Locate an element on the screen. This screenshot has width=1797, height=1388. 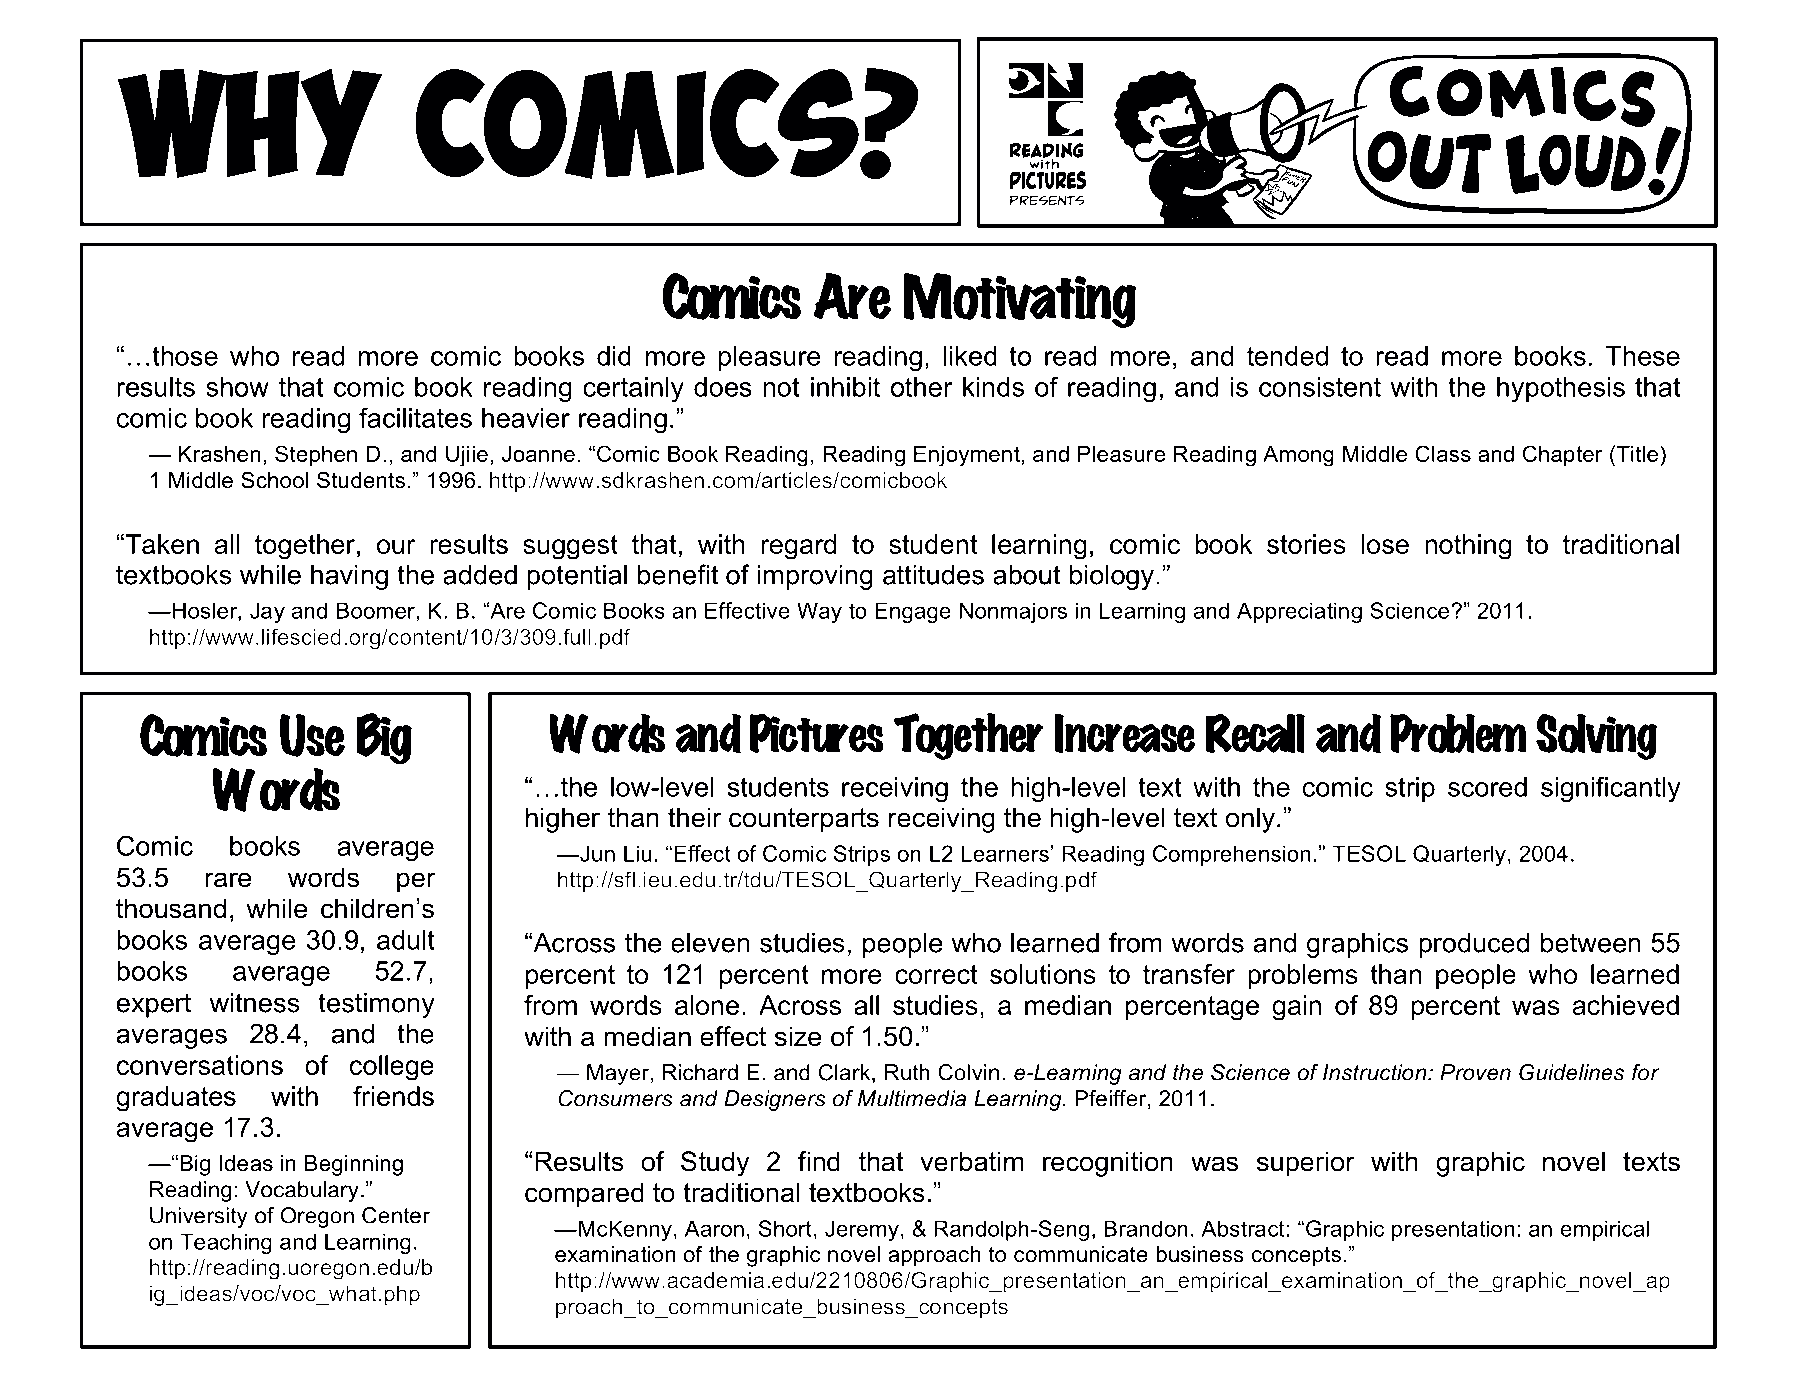
Abstract is located at coordinates (1244, 1228).
